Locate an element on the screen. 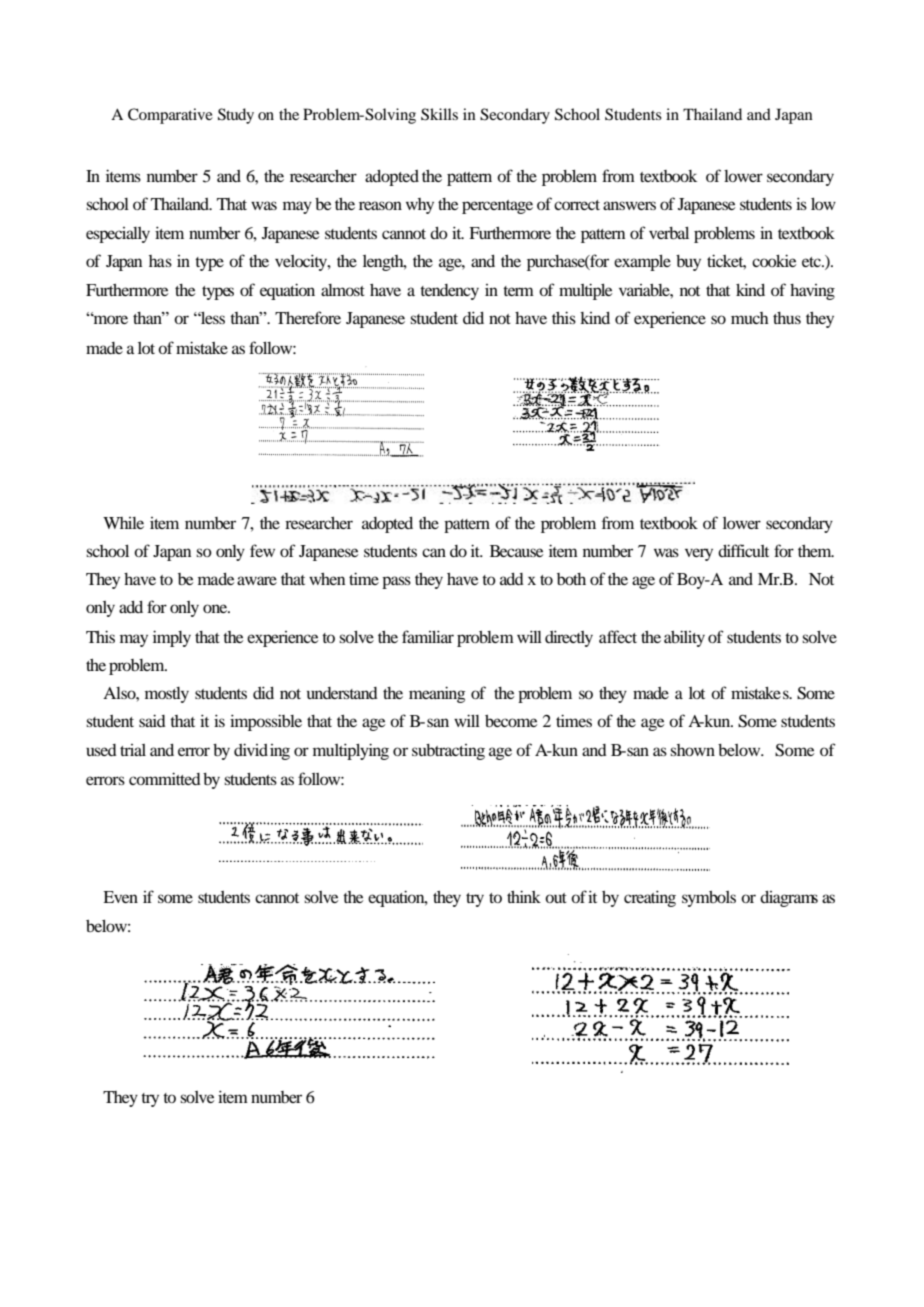 The height and width of the screenshot is (1307, 924). Comparative is located at coordinates (170, 116).
